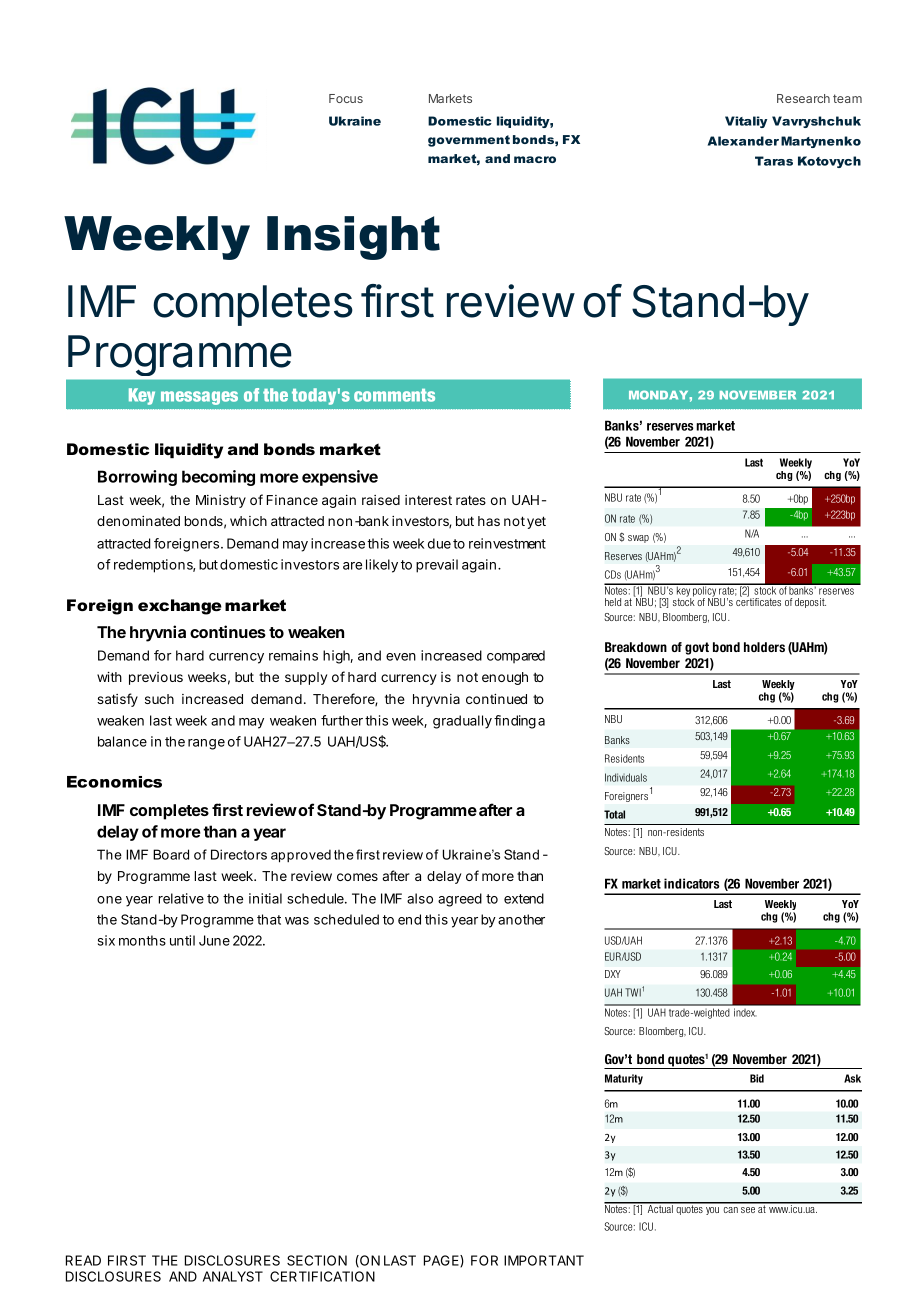  Describe the element at coordinates (394, 395) in the screenshot. I see `comments` at that location.
